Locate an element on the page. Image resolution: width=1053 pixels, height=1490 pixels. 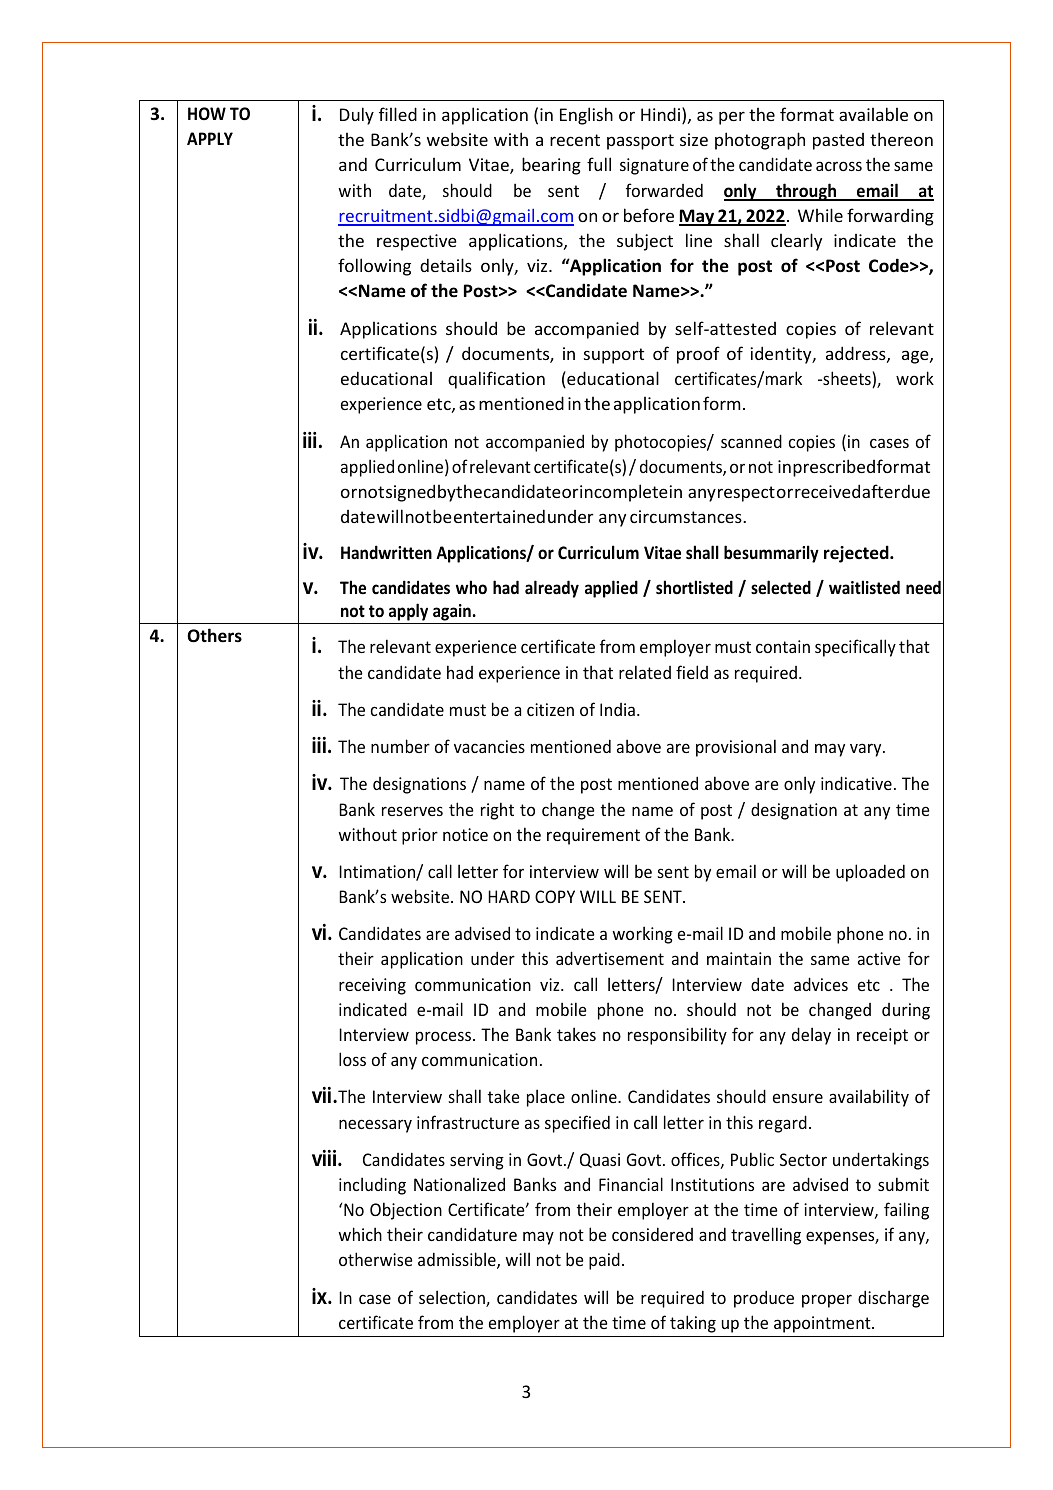
paid is located at coordinates (604, 1261).
